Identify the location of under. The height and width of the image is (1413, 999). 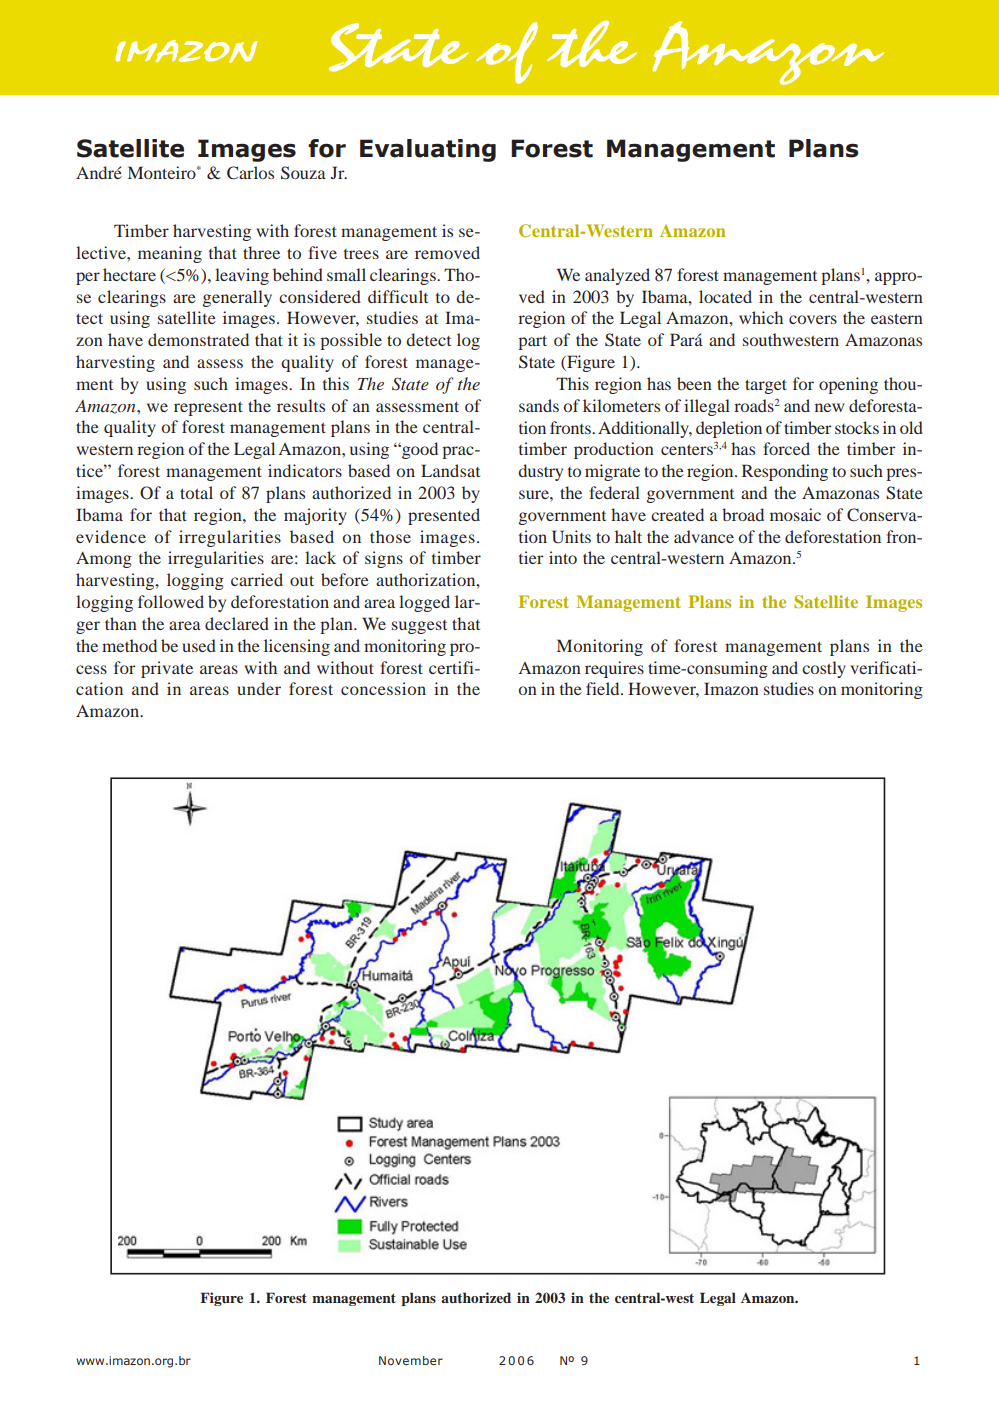
(259, 688).
